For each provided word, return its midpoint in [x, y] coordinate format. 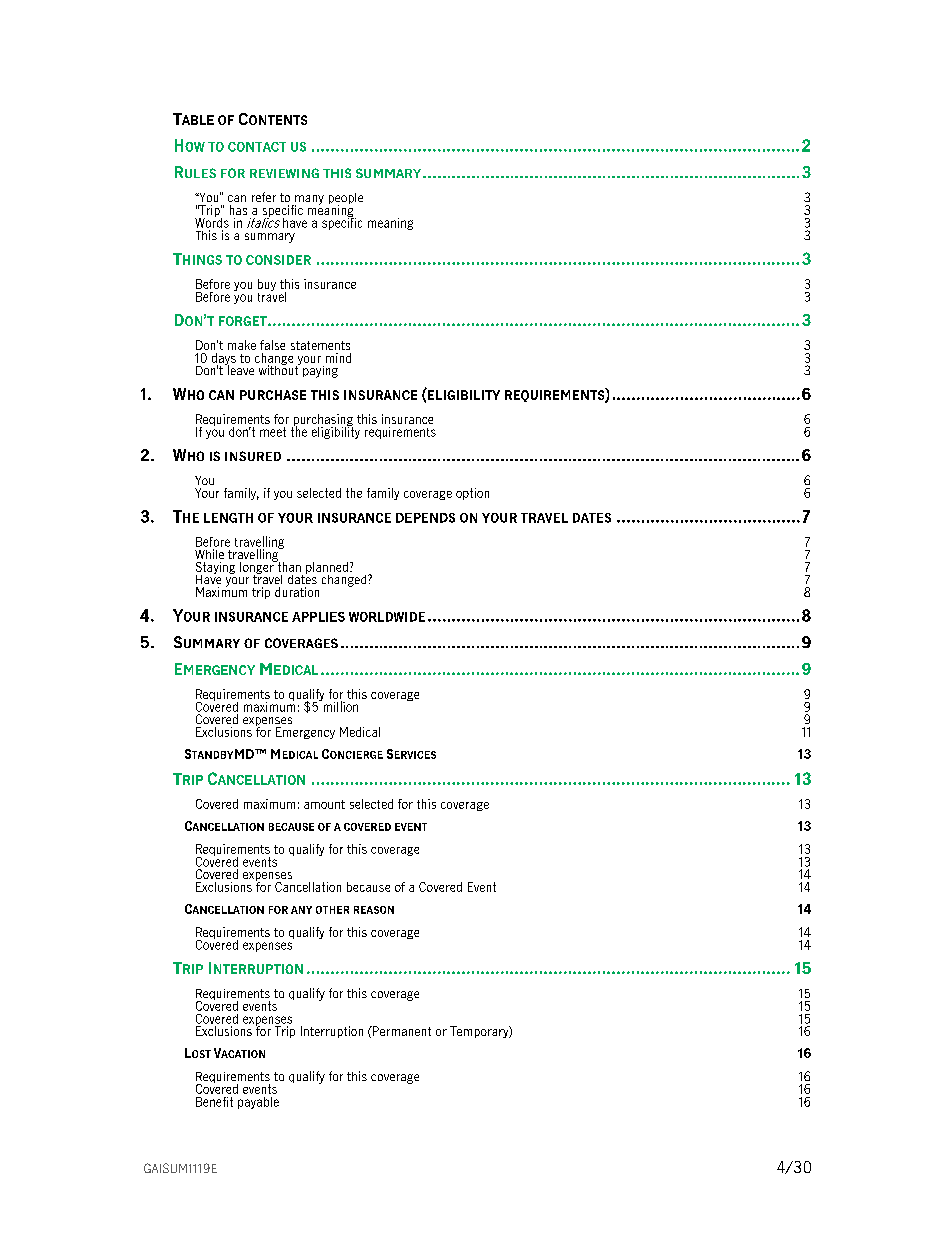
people [346, 199]
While [209, 554]
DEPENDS [425, 518]
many [308, 201]
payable [258, 1103]
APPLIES [318, 617]
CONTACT [257, 147]
